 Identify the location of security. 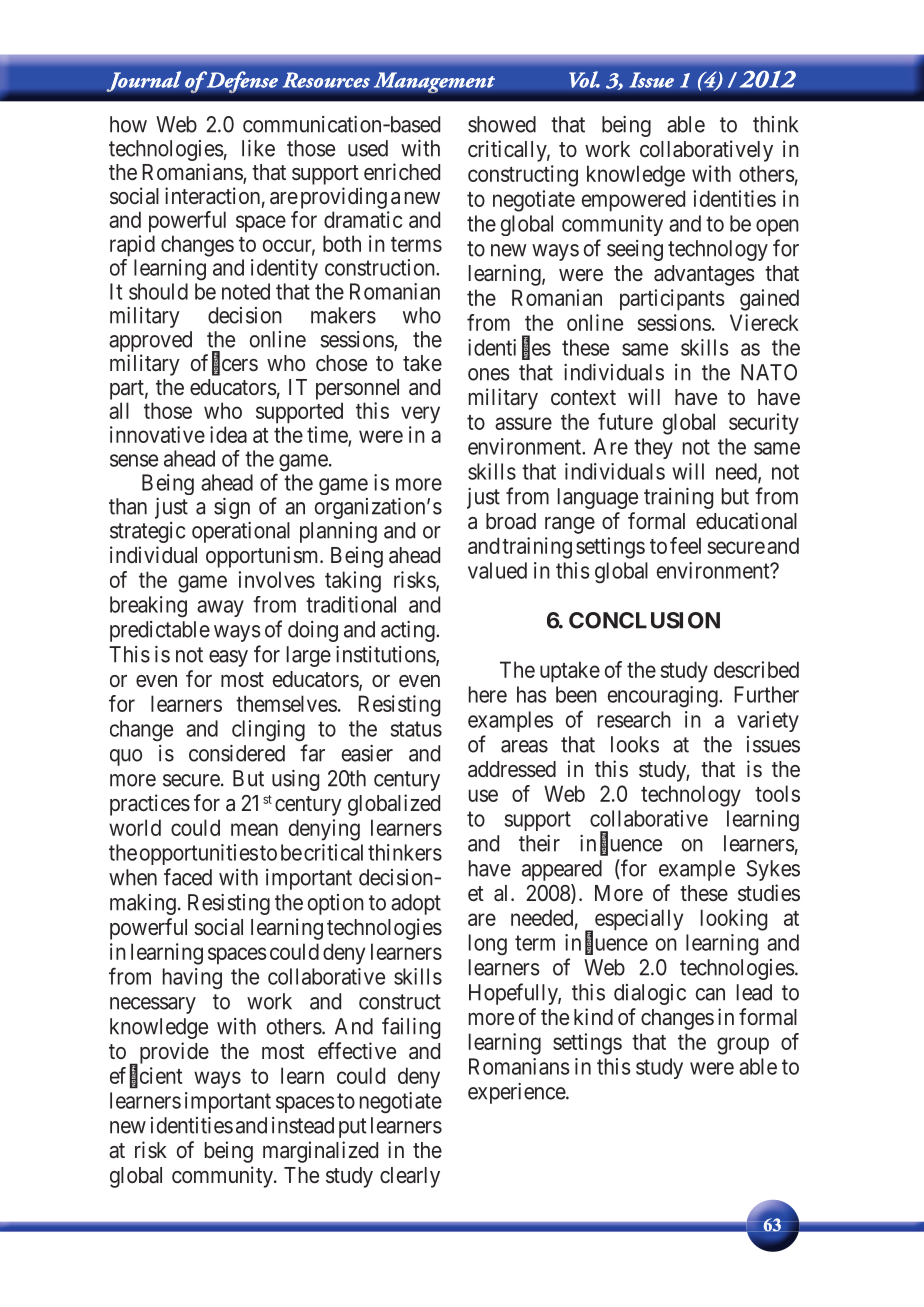
(764, 424).
